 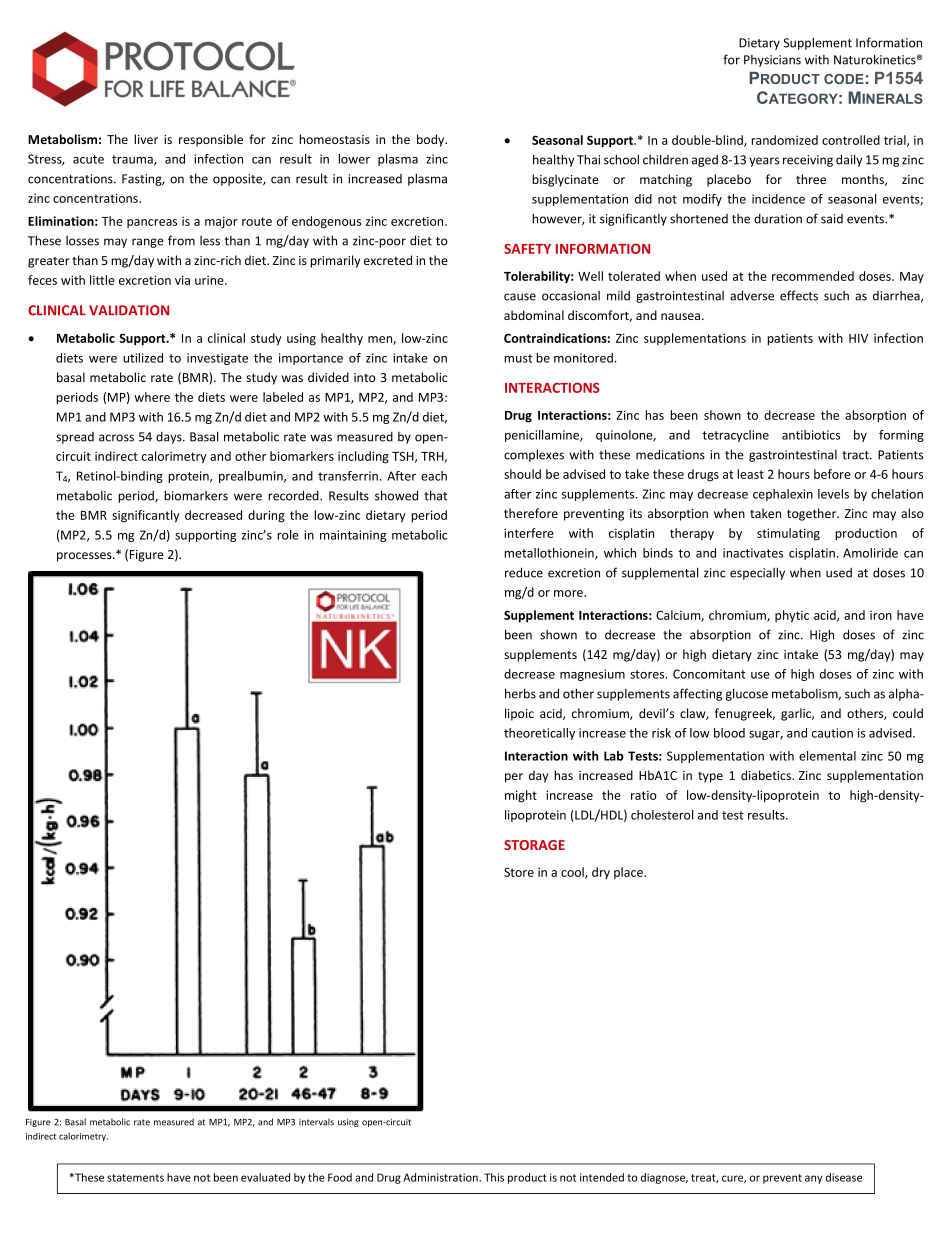 I want to click on statements, so click(x=135, y=1178).
